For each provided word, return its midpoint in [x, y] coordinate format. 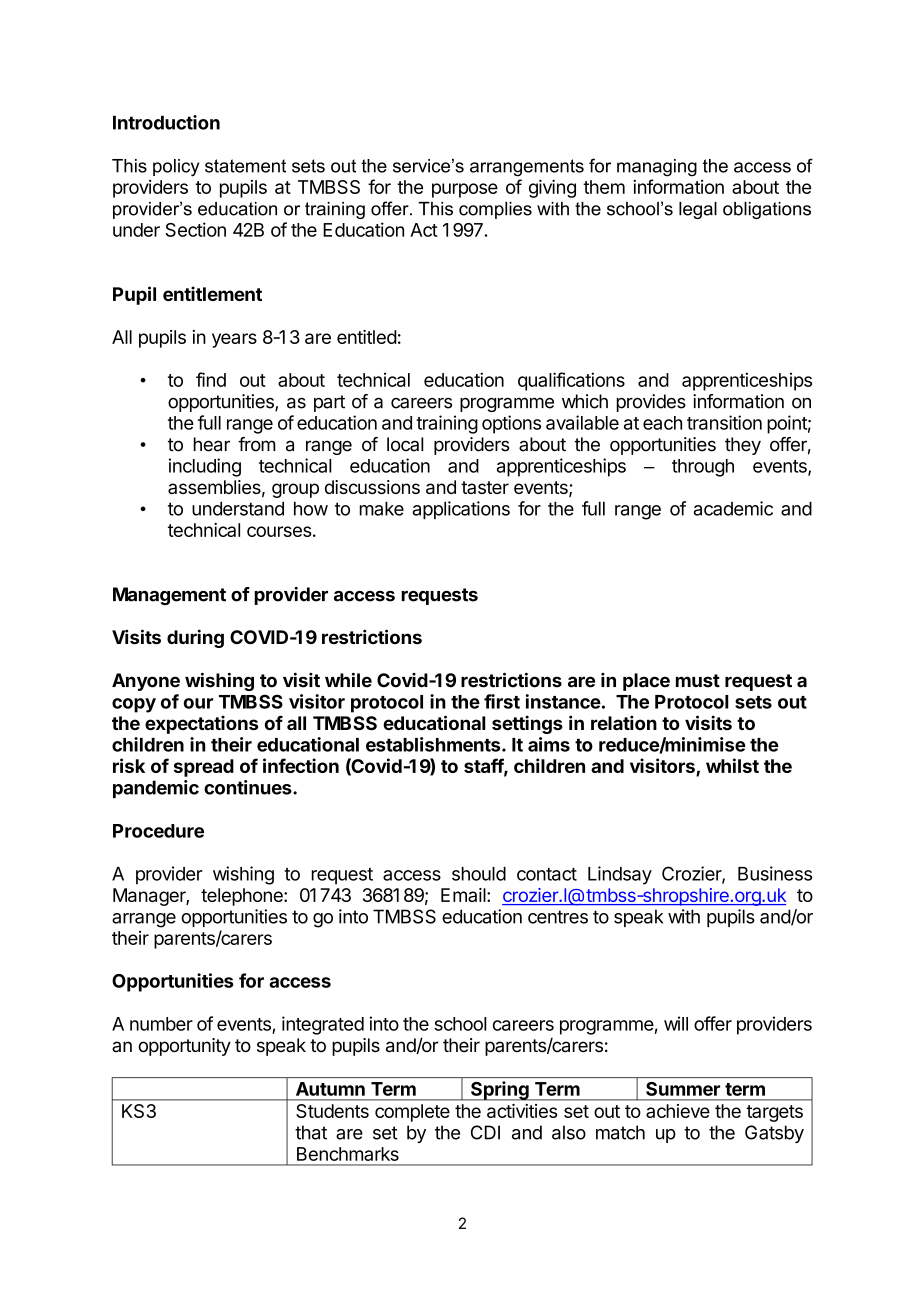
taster [485, 487]
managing [657, 168]
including [205, 467]
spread [204, 768]
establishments [434, 744]
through [703, 468]
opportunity [184, 1047]
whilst [732, 765]
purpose [465, 190]
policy [176, 168]
